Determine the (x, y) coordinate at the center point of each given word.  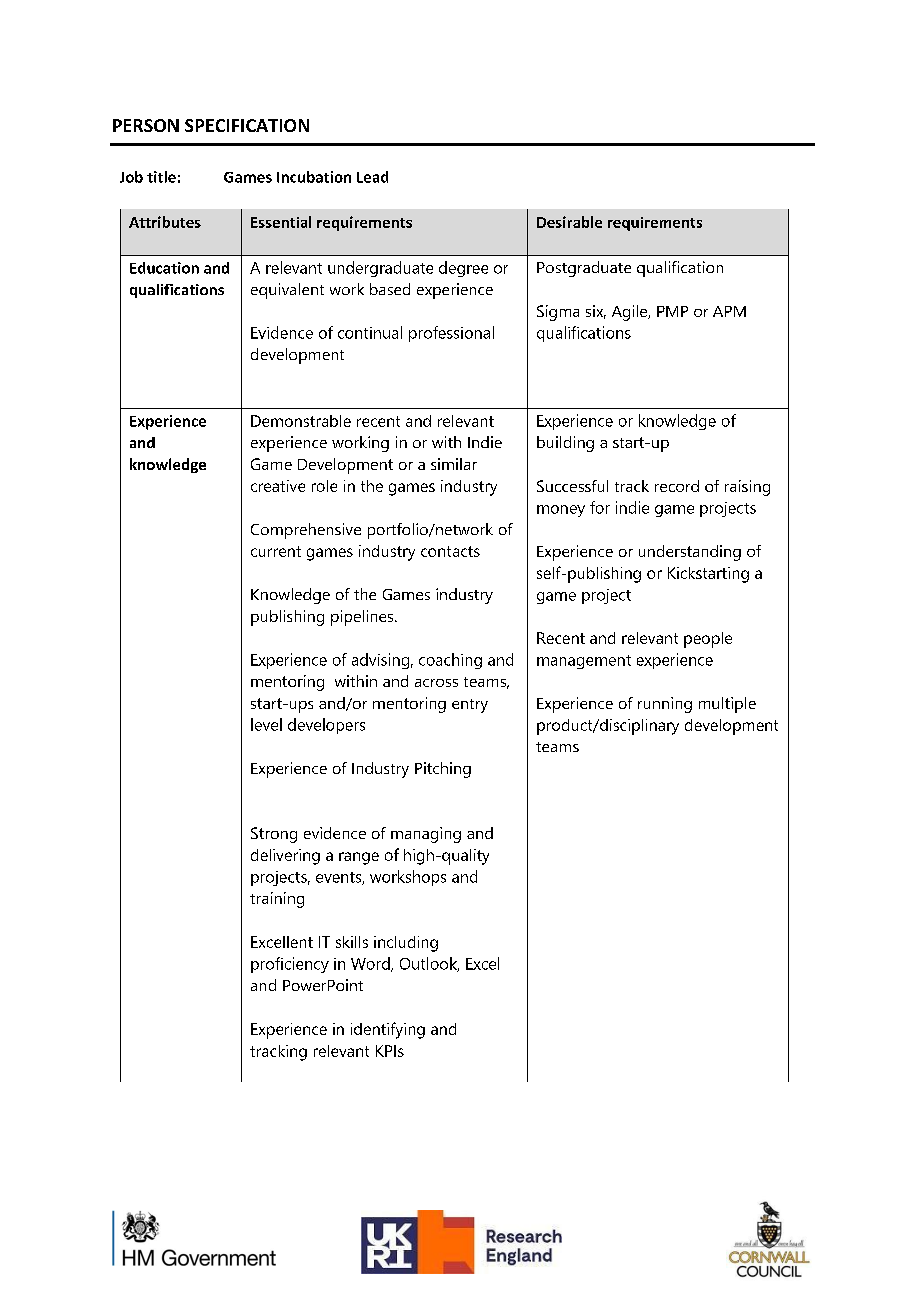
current (276, 551)
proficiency (290, 965)
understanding (690, 553)
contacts (450, 551)
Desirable (569, 222)
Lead (372, 177)
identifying (388, 1030)
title (161, 177)
